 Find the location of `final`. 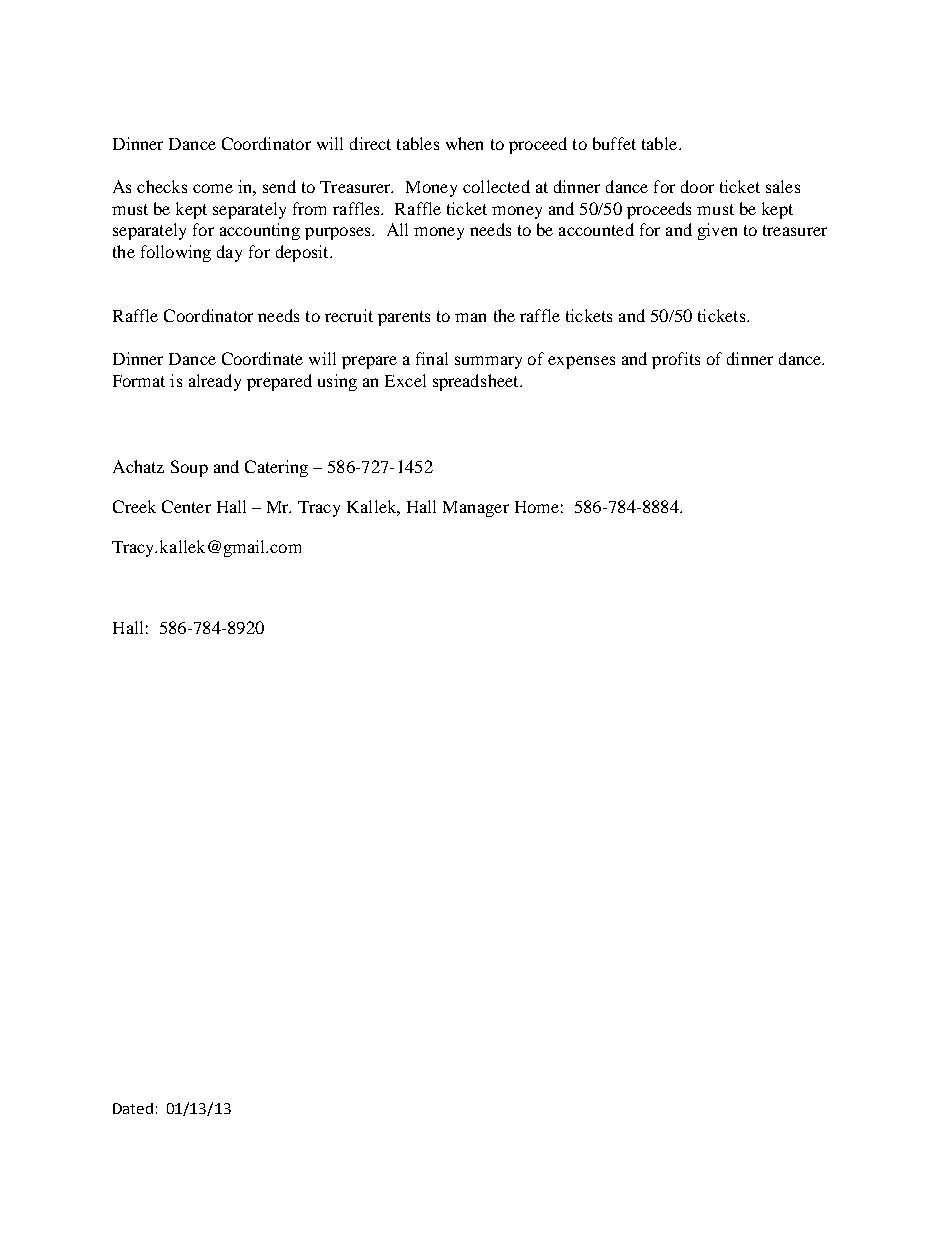

final is located at coordinates (432, 358).
